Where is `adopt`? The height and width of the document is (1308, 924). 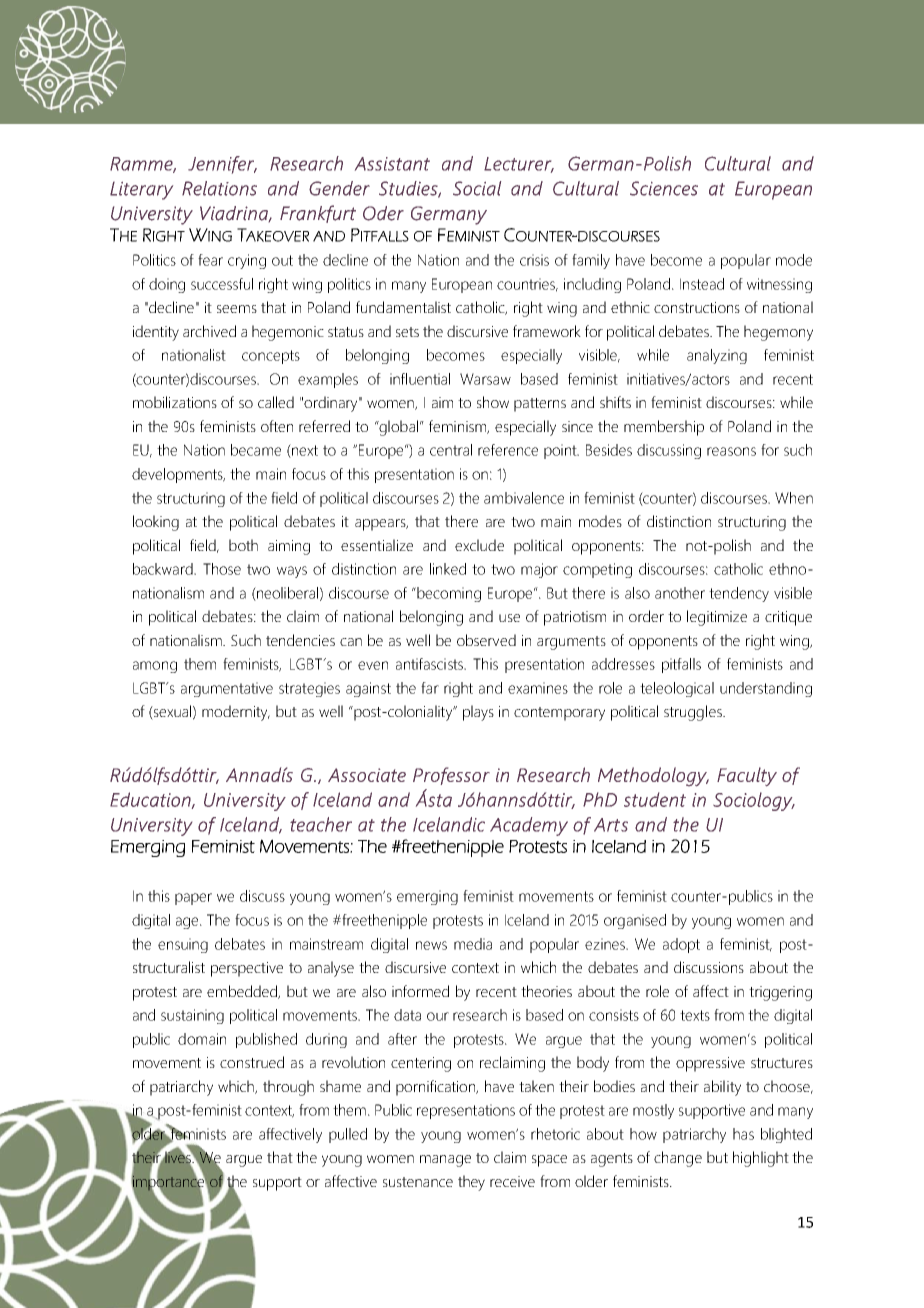 adopt is located at coordinates (681, 945).
